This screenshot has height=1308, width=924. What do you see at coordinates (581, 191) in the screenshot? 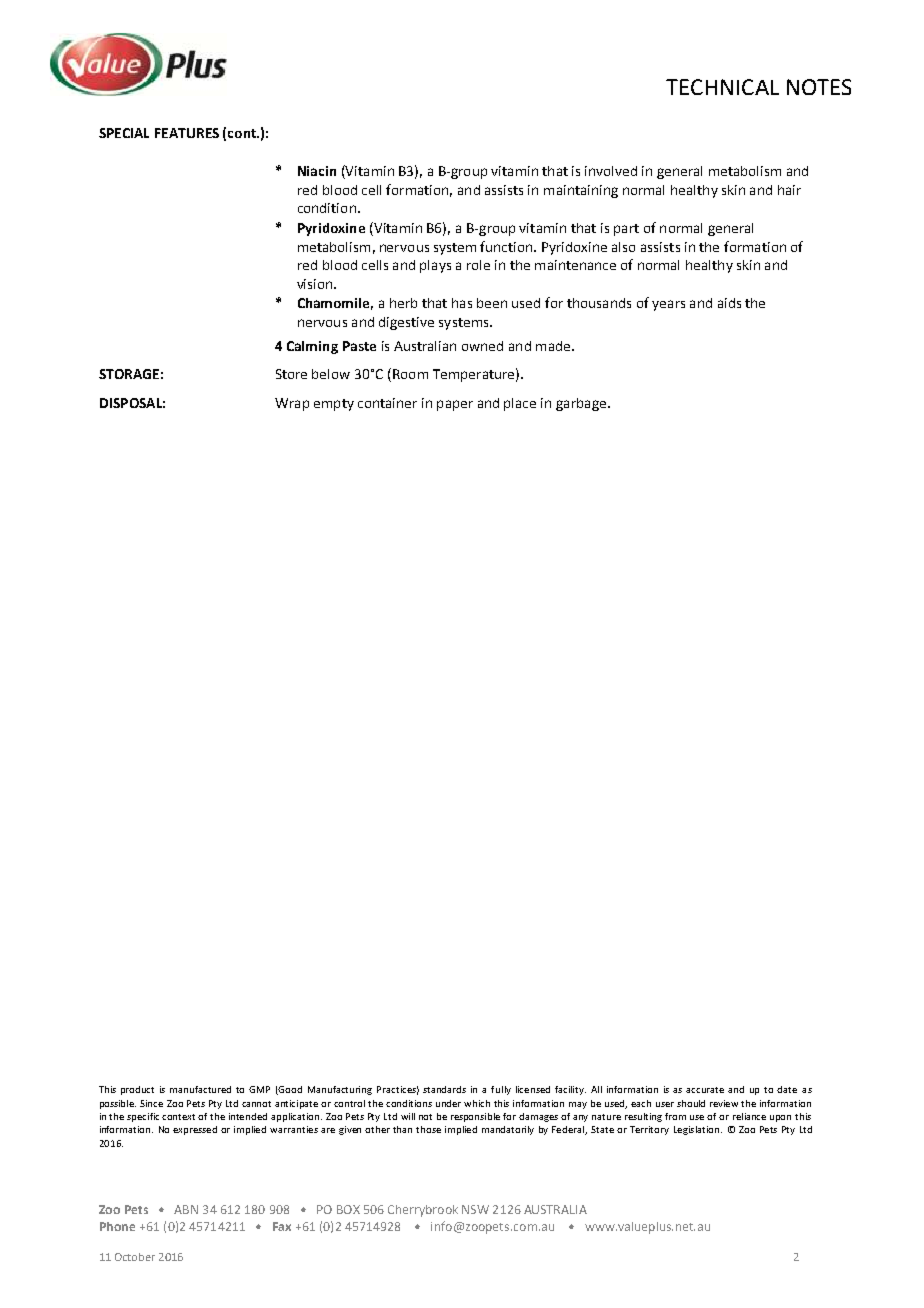
I see `maintaining` at bounding box center [581, 191].
